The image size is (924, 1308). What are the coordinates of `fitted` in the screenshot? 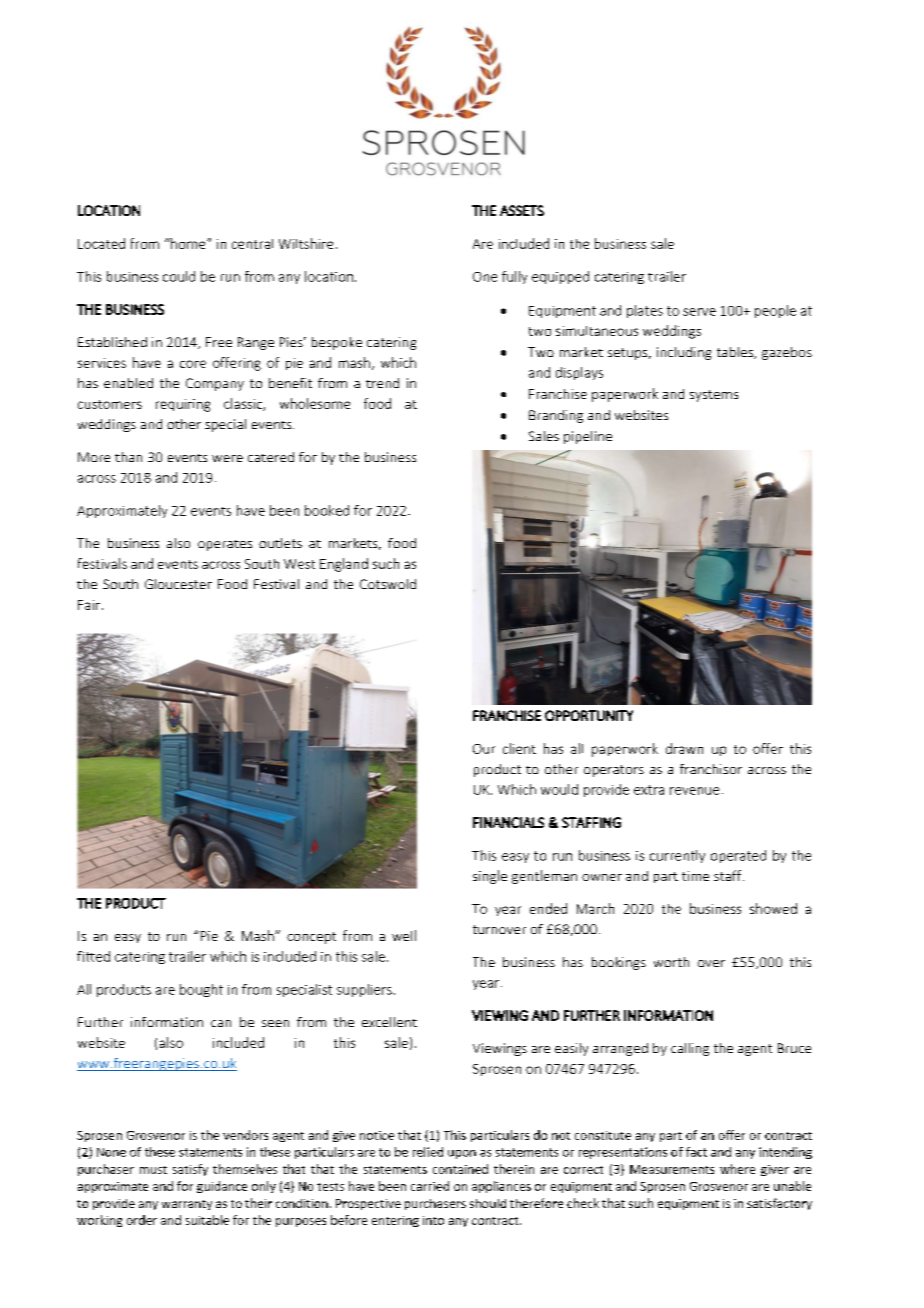 It's located at (93, 956).
